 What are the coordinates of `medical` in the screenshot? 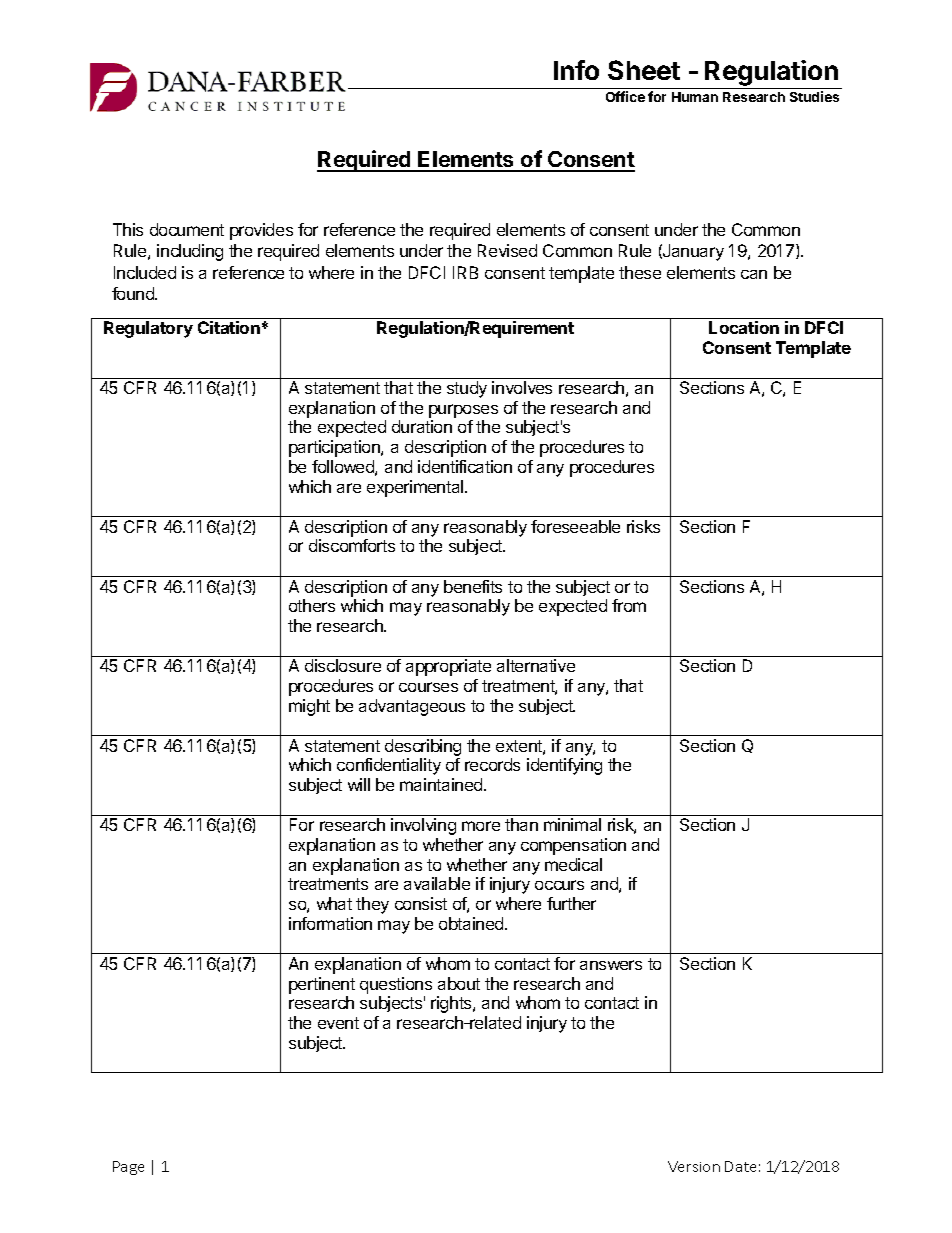 It's located at (573, 864).
